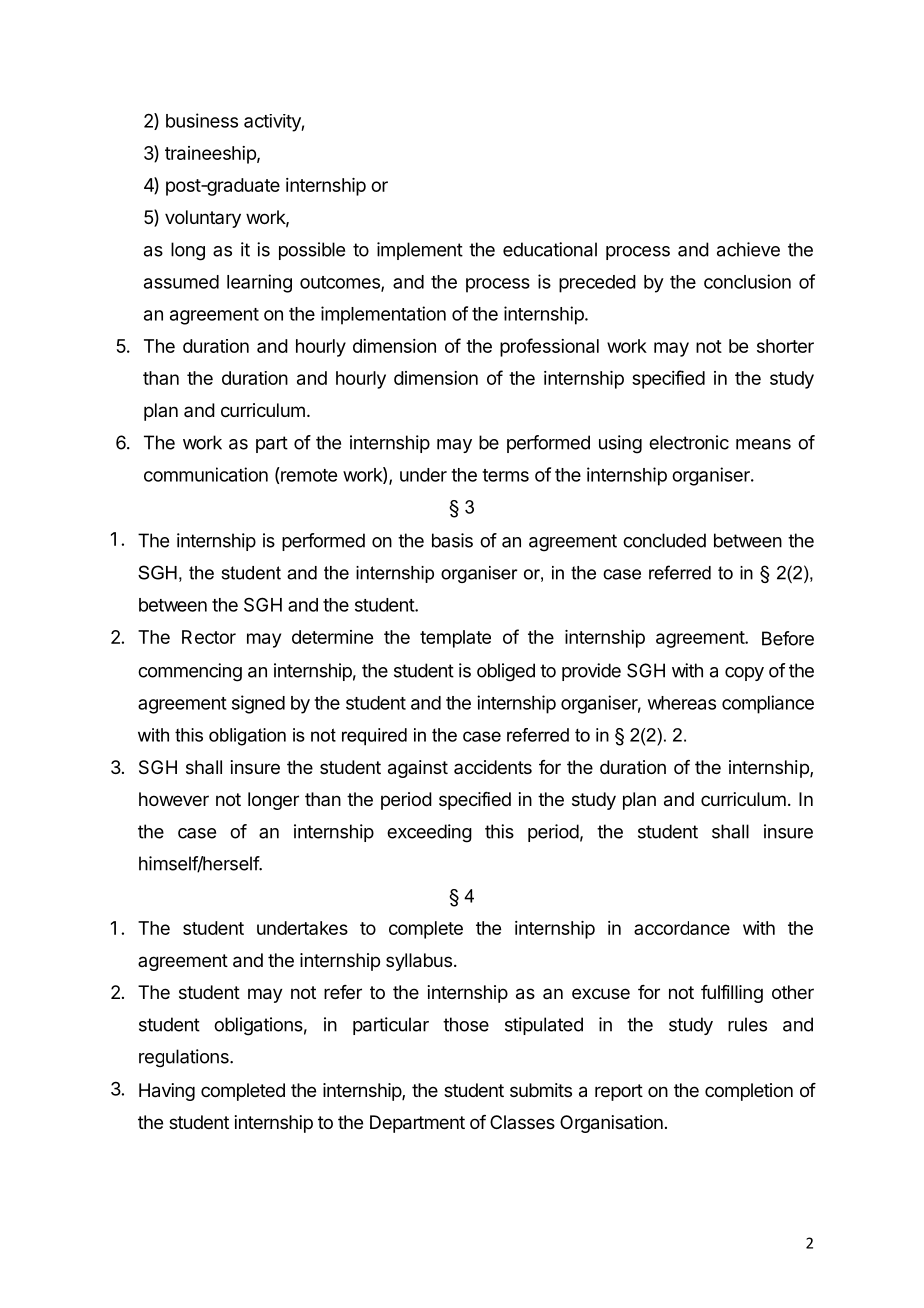 This image has height=1308, width=924. I want to click on achieve, so click(748, 249).
